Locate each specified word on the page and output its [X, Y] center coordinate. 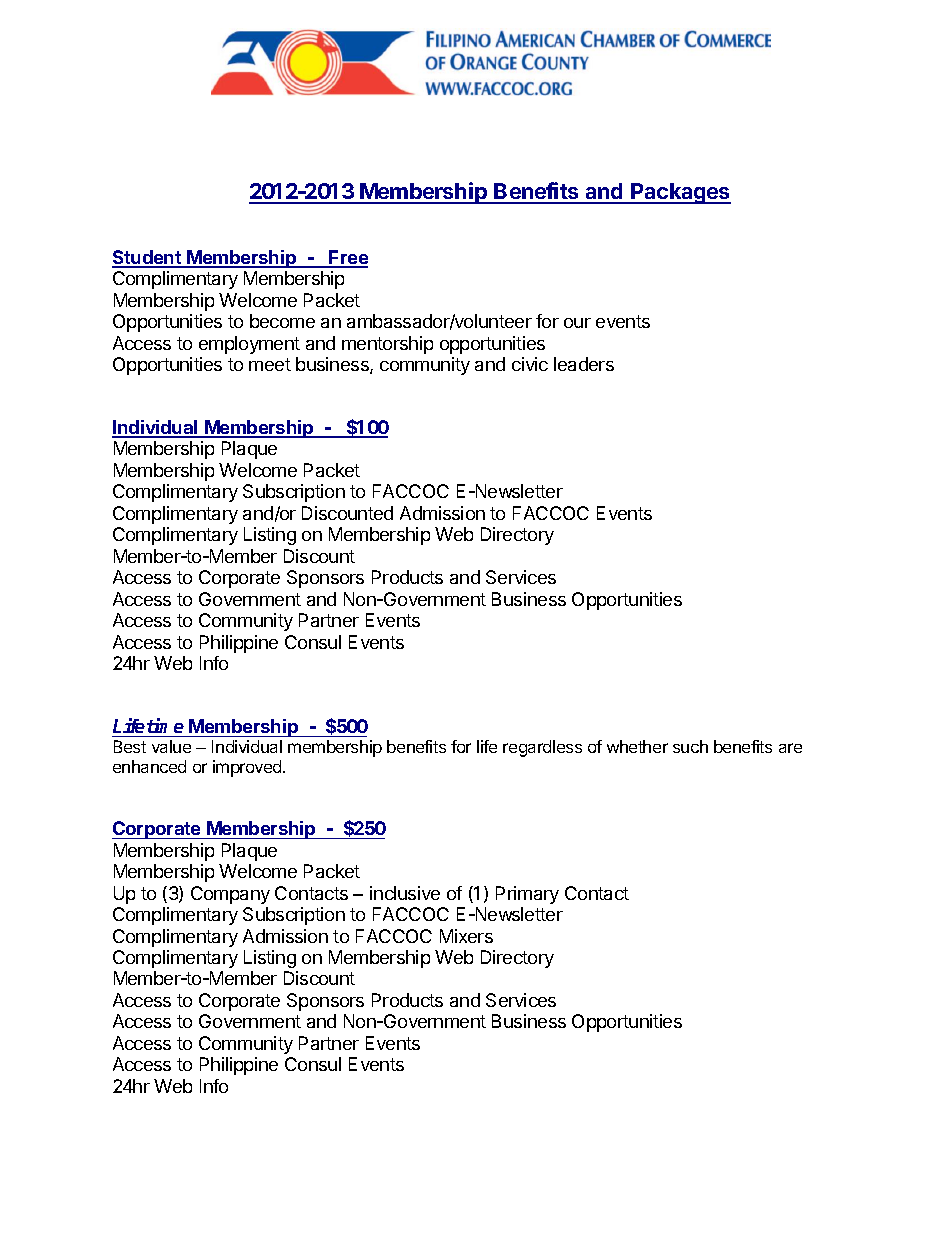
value [171, 746]
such [690, 746]
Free [348, 258]
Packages [680, 193]
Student [147, 258]
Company [230, 895]
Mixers [466, 936]
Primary [527, 895]
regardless [542, 748]
